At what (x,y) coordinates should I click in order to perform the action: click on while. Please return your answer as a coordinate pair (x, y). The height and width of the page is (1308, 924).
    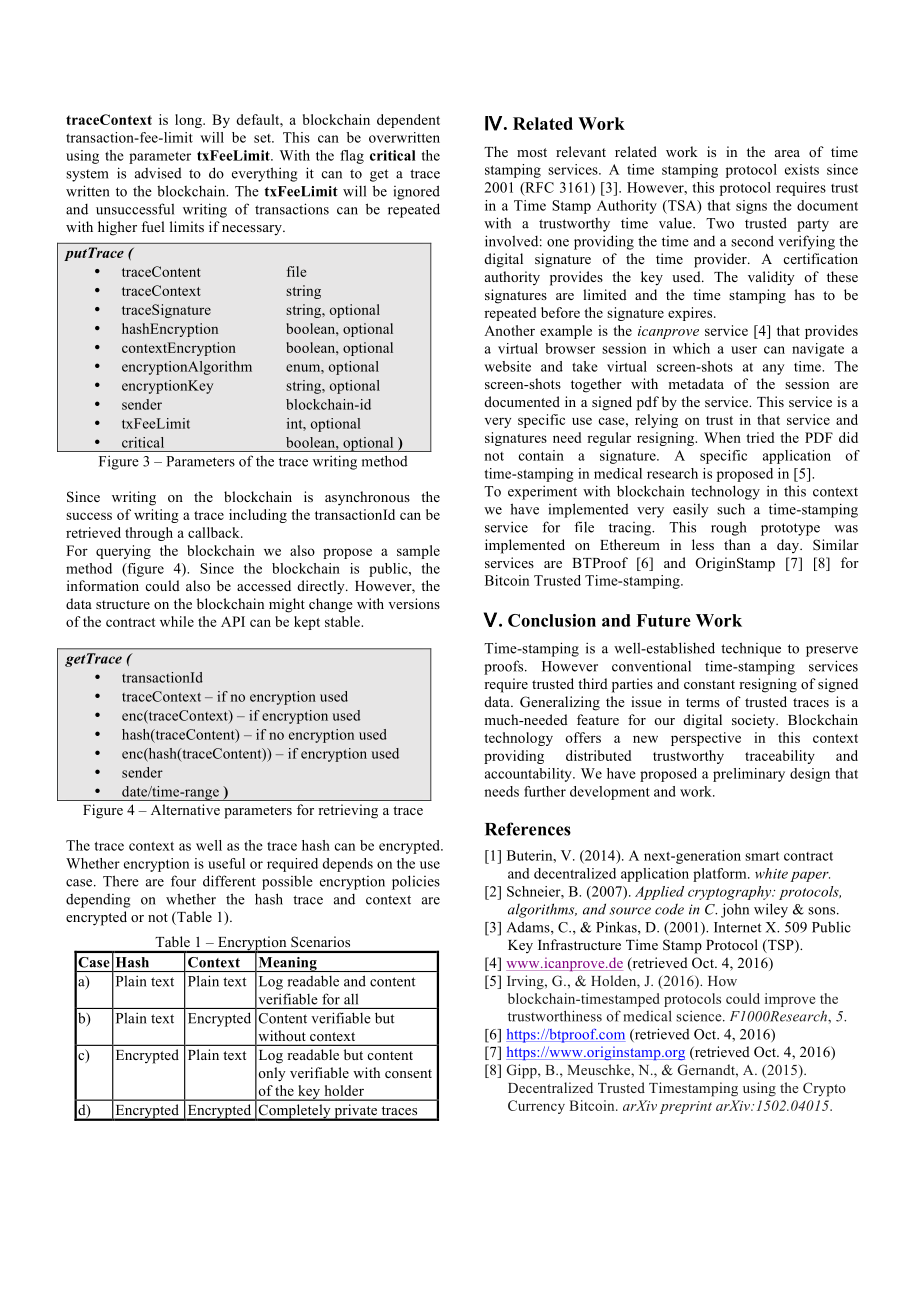
    Looking at the image, I should click on (177, 621).
